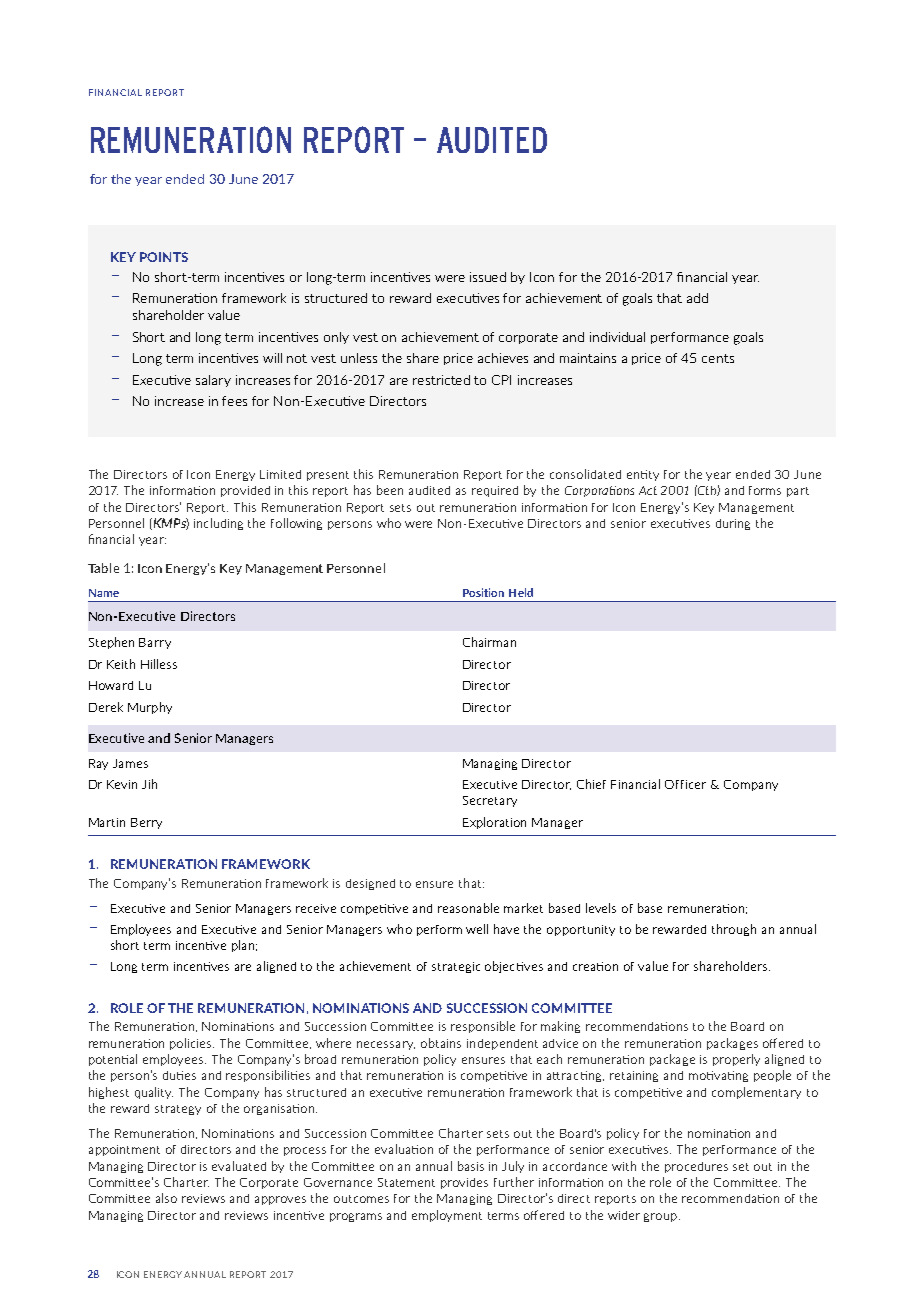  What do you see at coordinates (490, 801) in the image?
I see `Secretary` at bounding box center [490, 801].
